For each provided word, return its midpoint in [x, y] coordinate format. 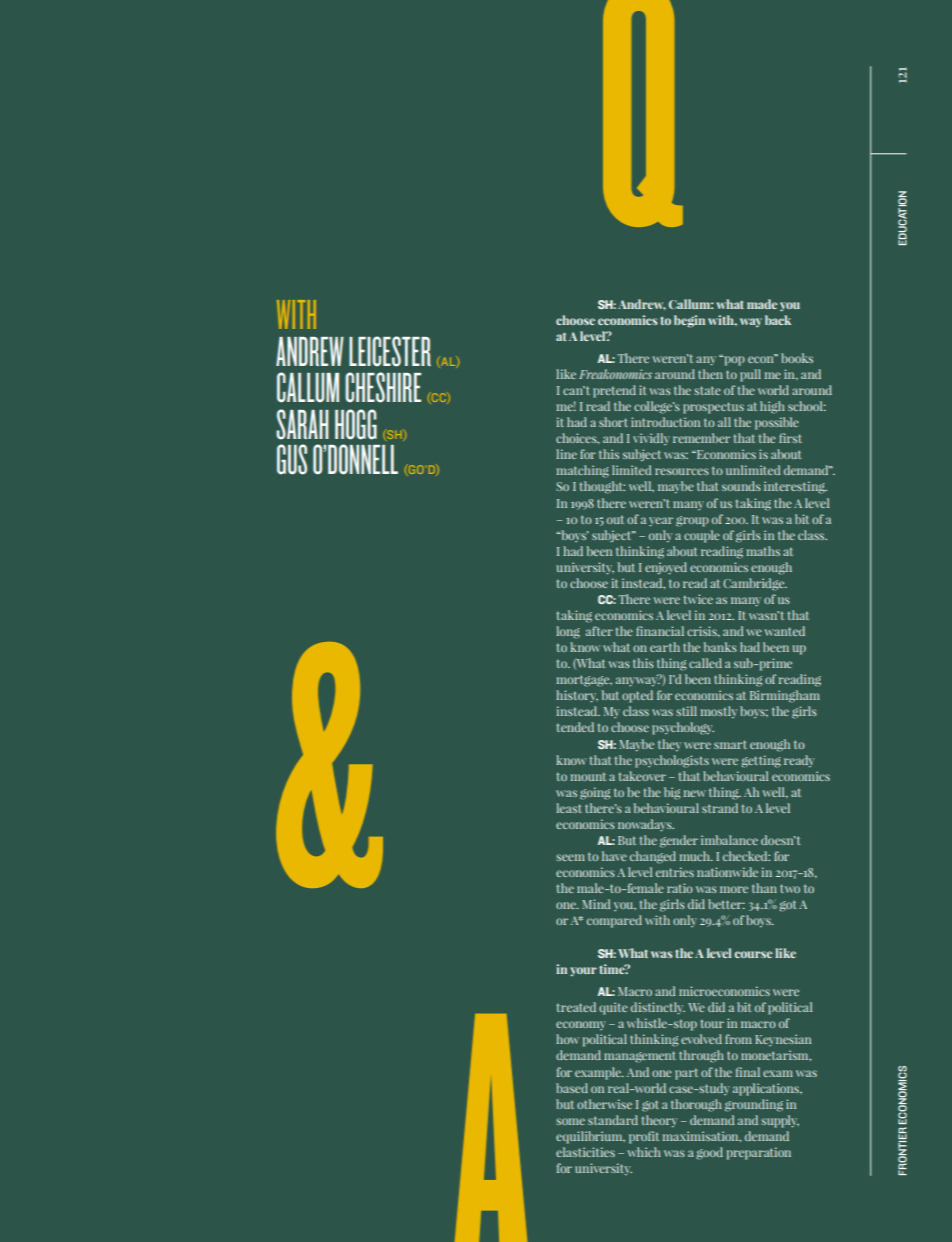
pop [733, 360]
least [569, 808]
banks [720, 647]
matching [583, 471]
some [570, 1121]
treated [576, 1007]
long [568, 632]
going [595, 793]
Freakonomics [615, 374]
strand [720, 808]
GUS [292, 459]
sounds [741, 486]
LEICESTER [390, 351]
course [753, 954]
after [599, 631]
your [583, 971]
